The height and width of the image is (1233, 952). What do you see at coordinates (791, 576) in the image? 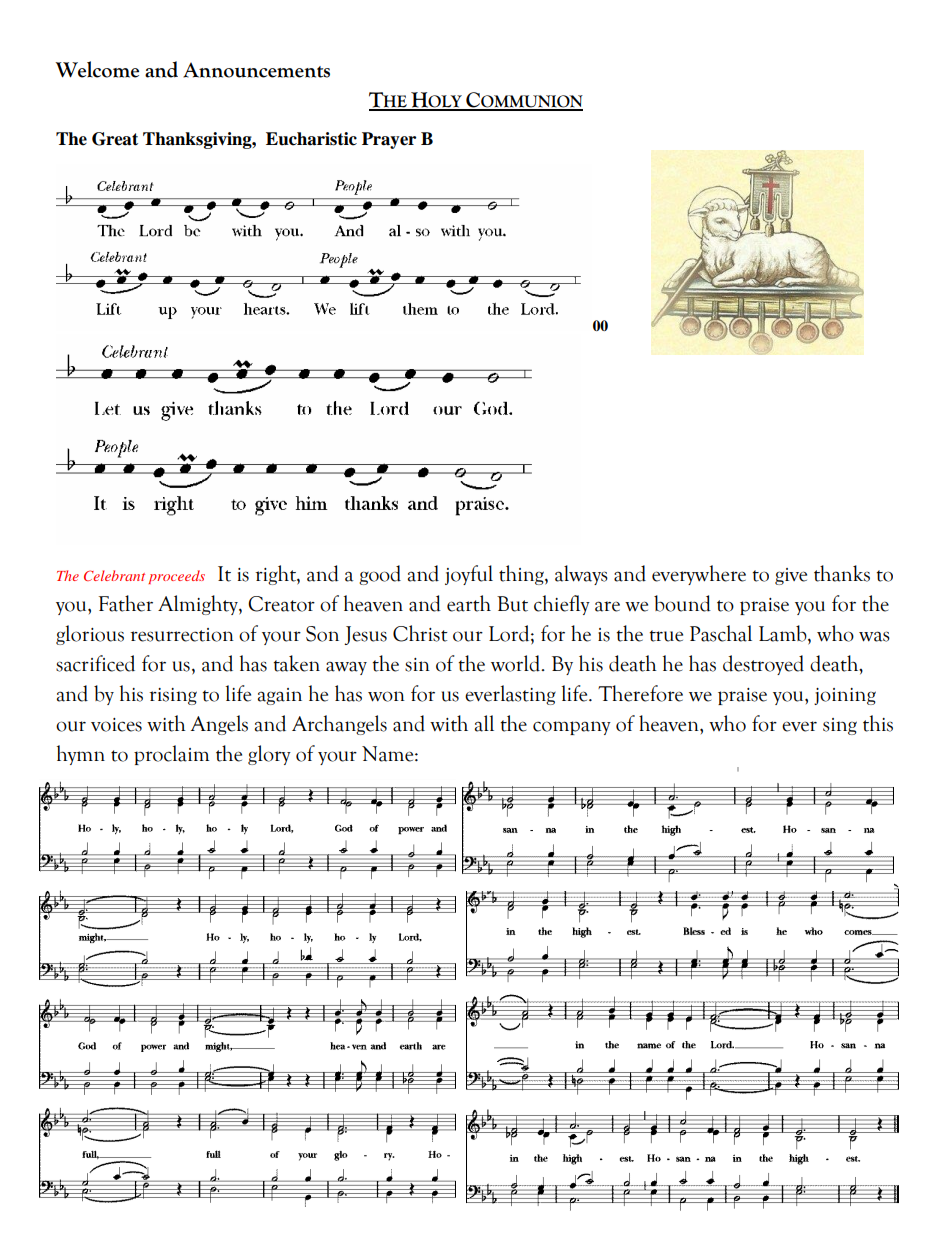
I see `give` at bounding box center [791, 576].
